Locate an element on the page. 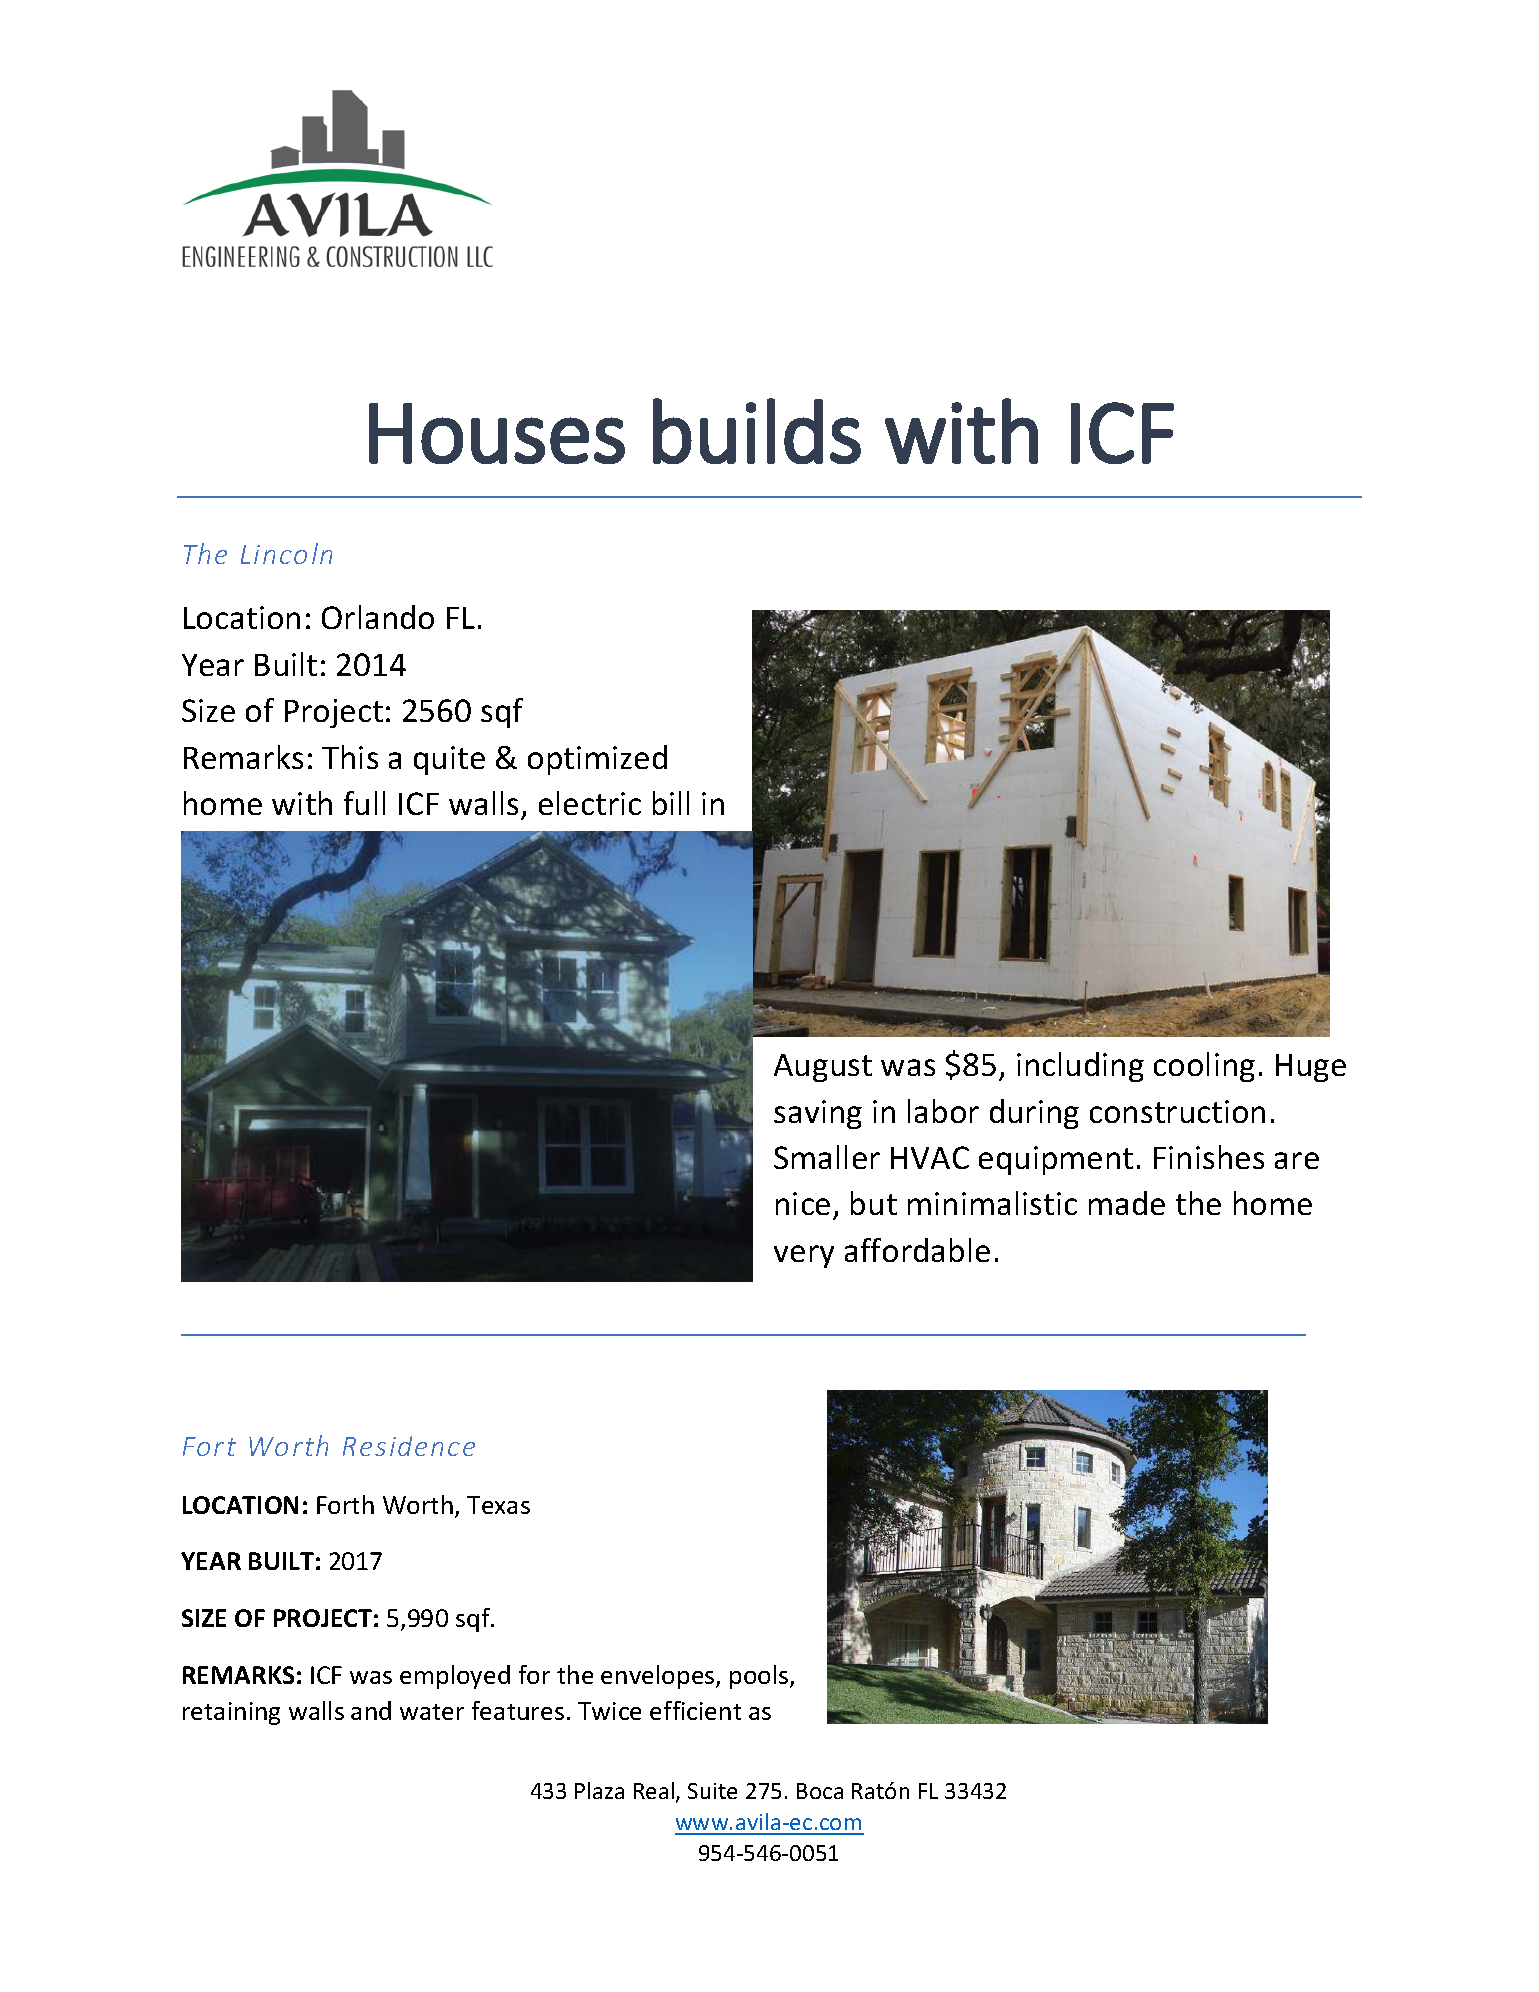 The width and height of the page is (1539, 1992). made is located at coordinates (1127, 1203).
